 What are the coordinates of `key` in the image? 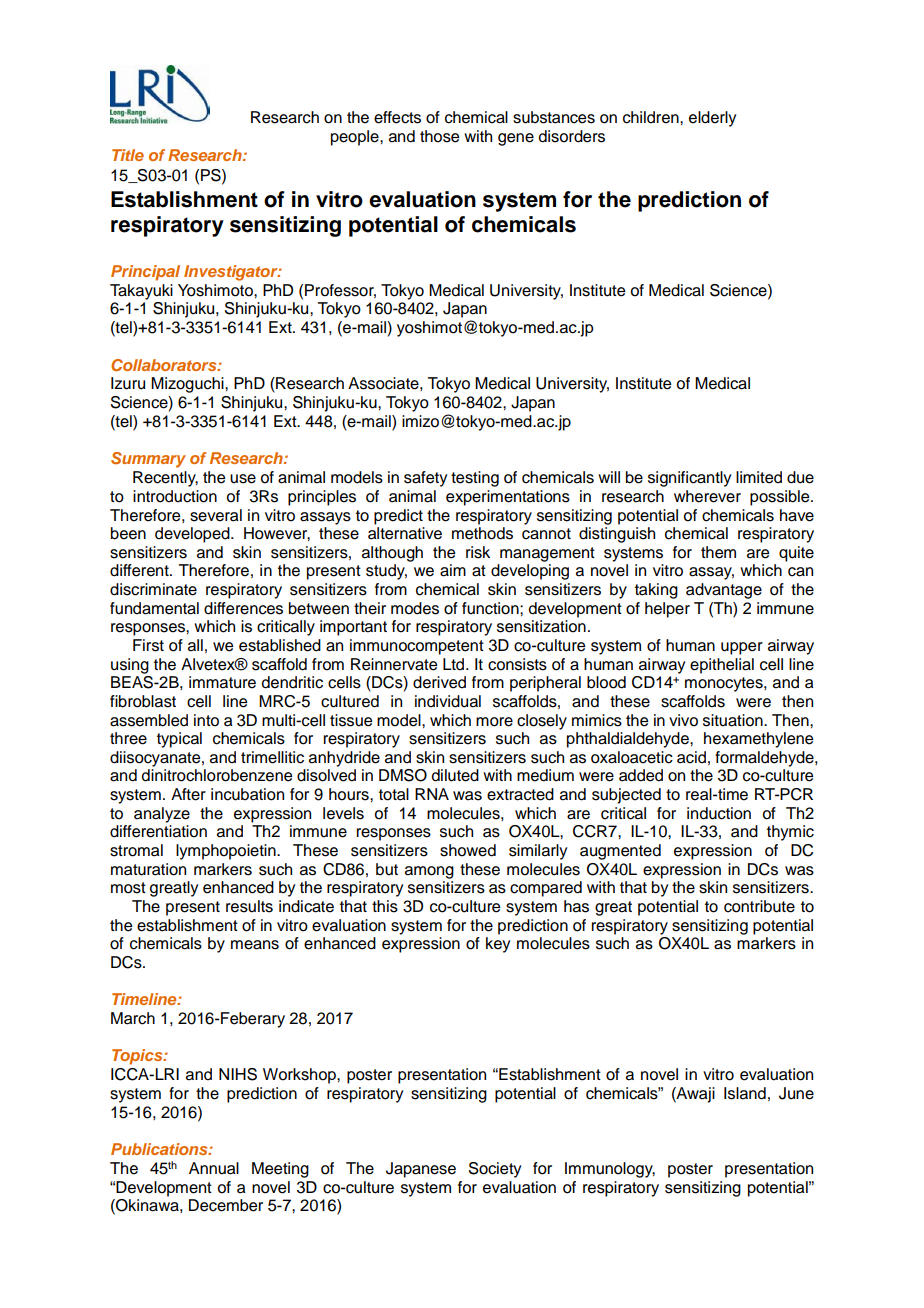 It's located at (498, 945).
